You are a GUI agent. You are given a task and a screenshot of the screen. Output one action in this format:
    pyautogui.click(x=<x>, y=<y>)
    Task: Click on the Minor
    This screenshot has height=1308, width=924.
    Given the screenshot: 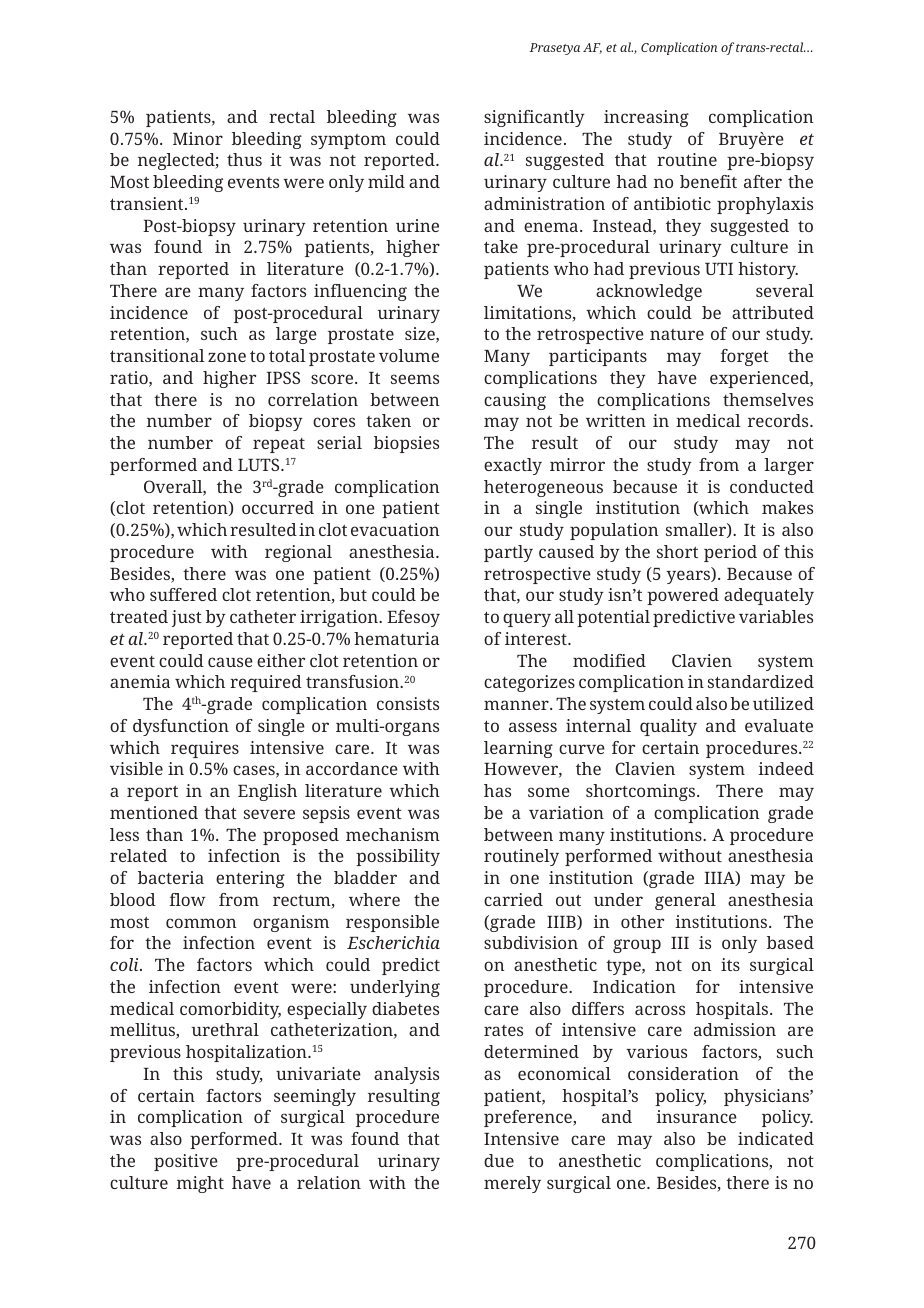 What is the action you would take?
    pyautogui.click(x=198, y=138)
